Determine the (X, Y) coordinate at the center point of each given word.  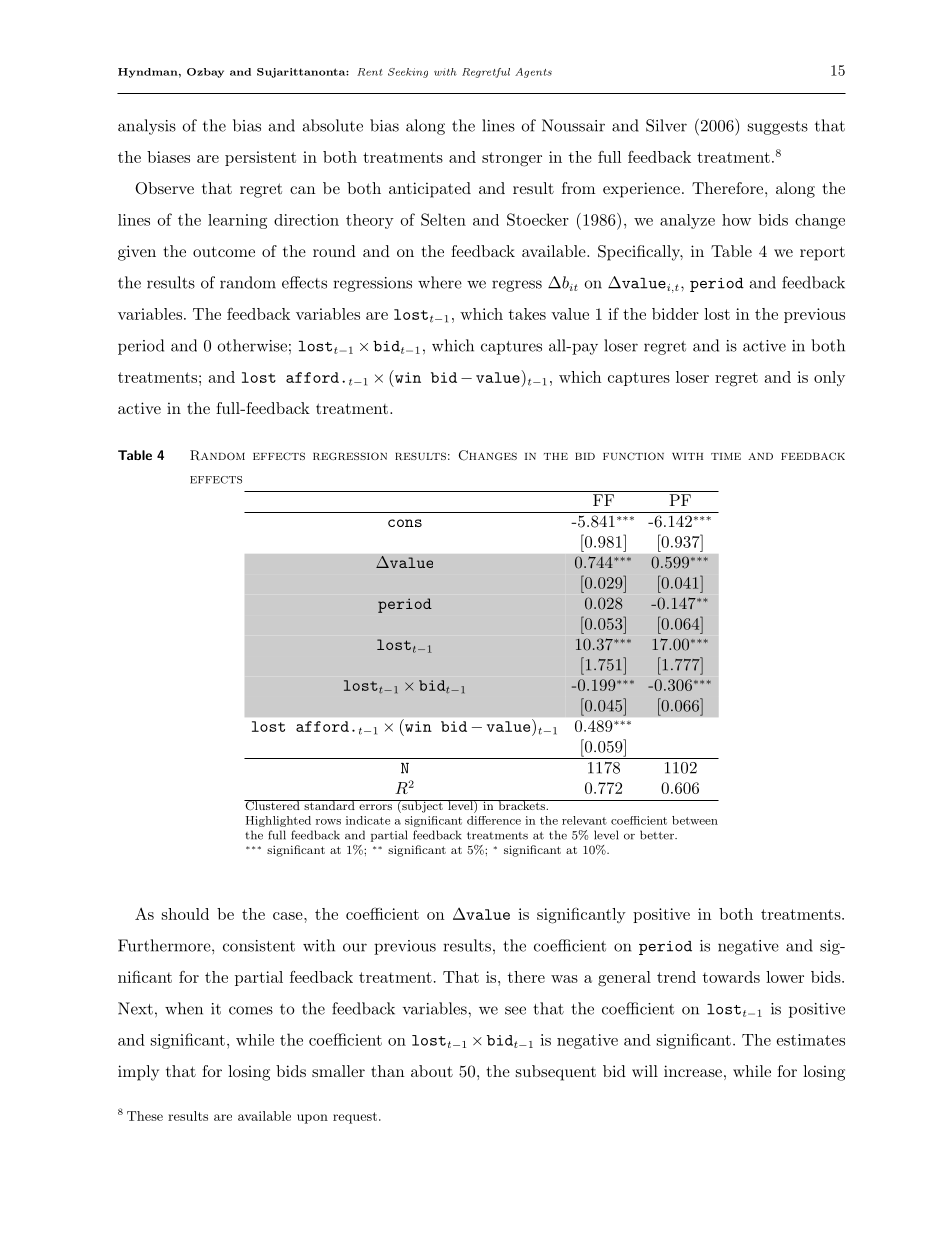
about (432, 1071)
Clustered (273, 805)
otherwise (252, 345)
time (726, 456)
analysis (147, 127)
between (695, 820)
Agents (533, 73)
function (633, 456)
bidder (675, 314)
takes (527, 314)
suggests (778, 128)
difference (494, 820)
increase (693, 1071)
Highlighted (278, 821)
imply (138, 1073)
